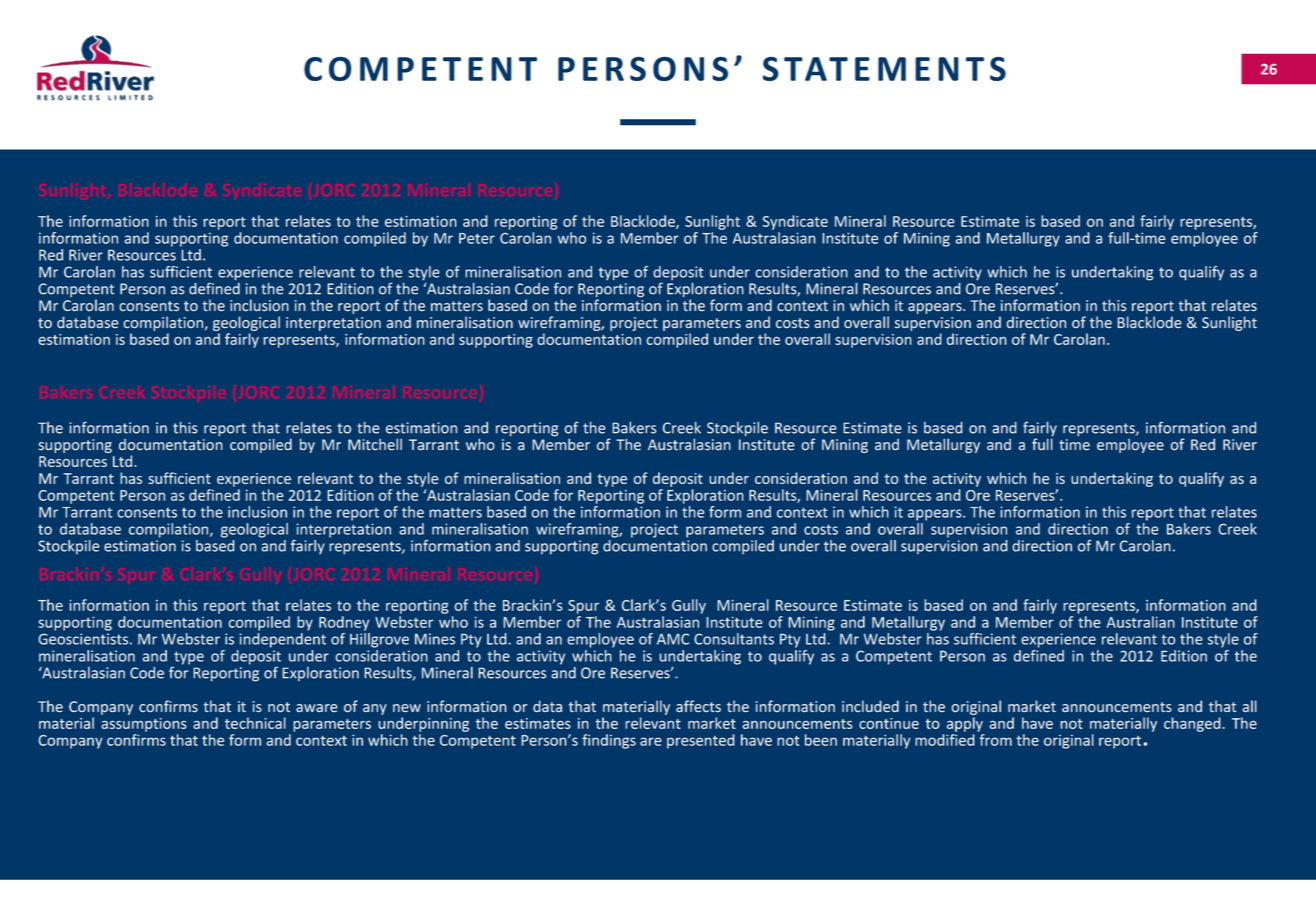 The image size is (1316, 911). Describe the element at coordinates (995, 740) in the screenshot. I see `from` at that location.
